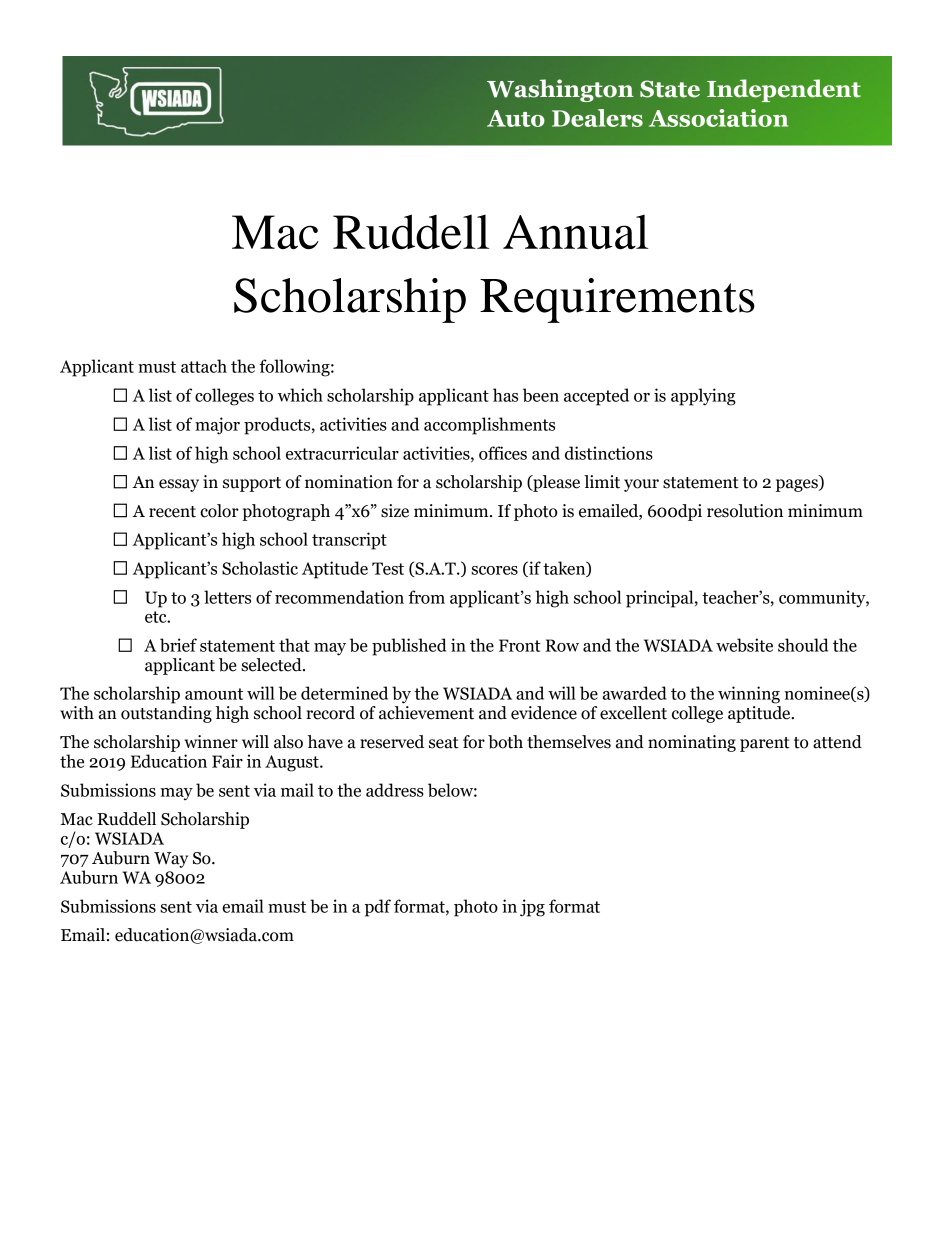  Describe the element at coordinates (172, 512) in the page. I see `recent` at that location.
